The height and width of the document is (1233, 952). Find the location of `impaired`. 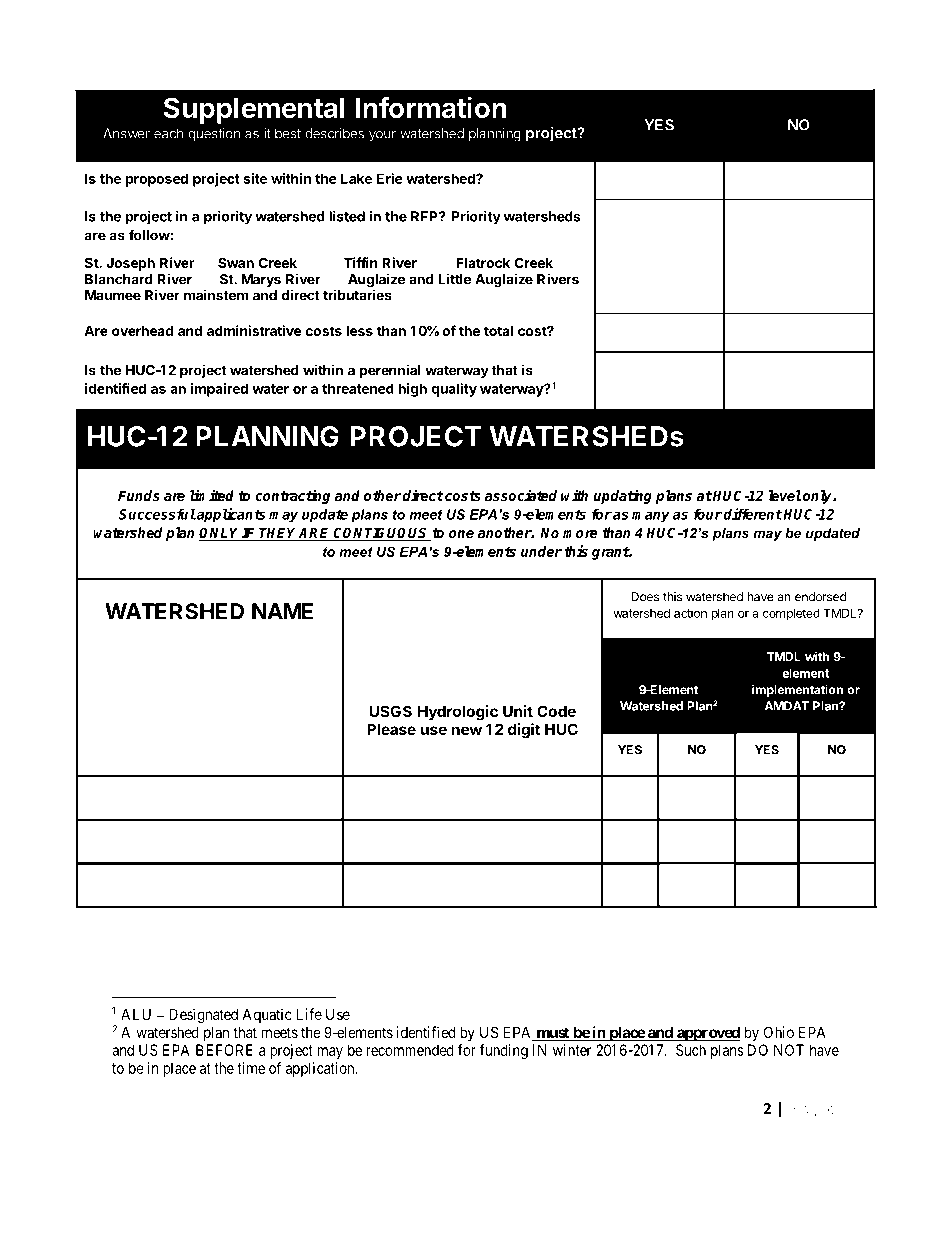

impaired is located at coordinates (219, 390).
